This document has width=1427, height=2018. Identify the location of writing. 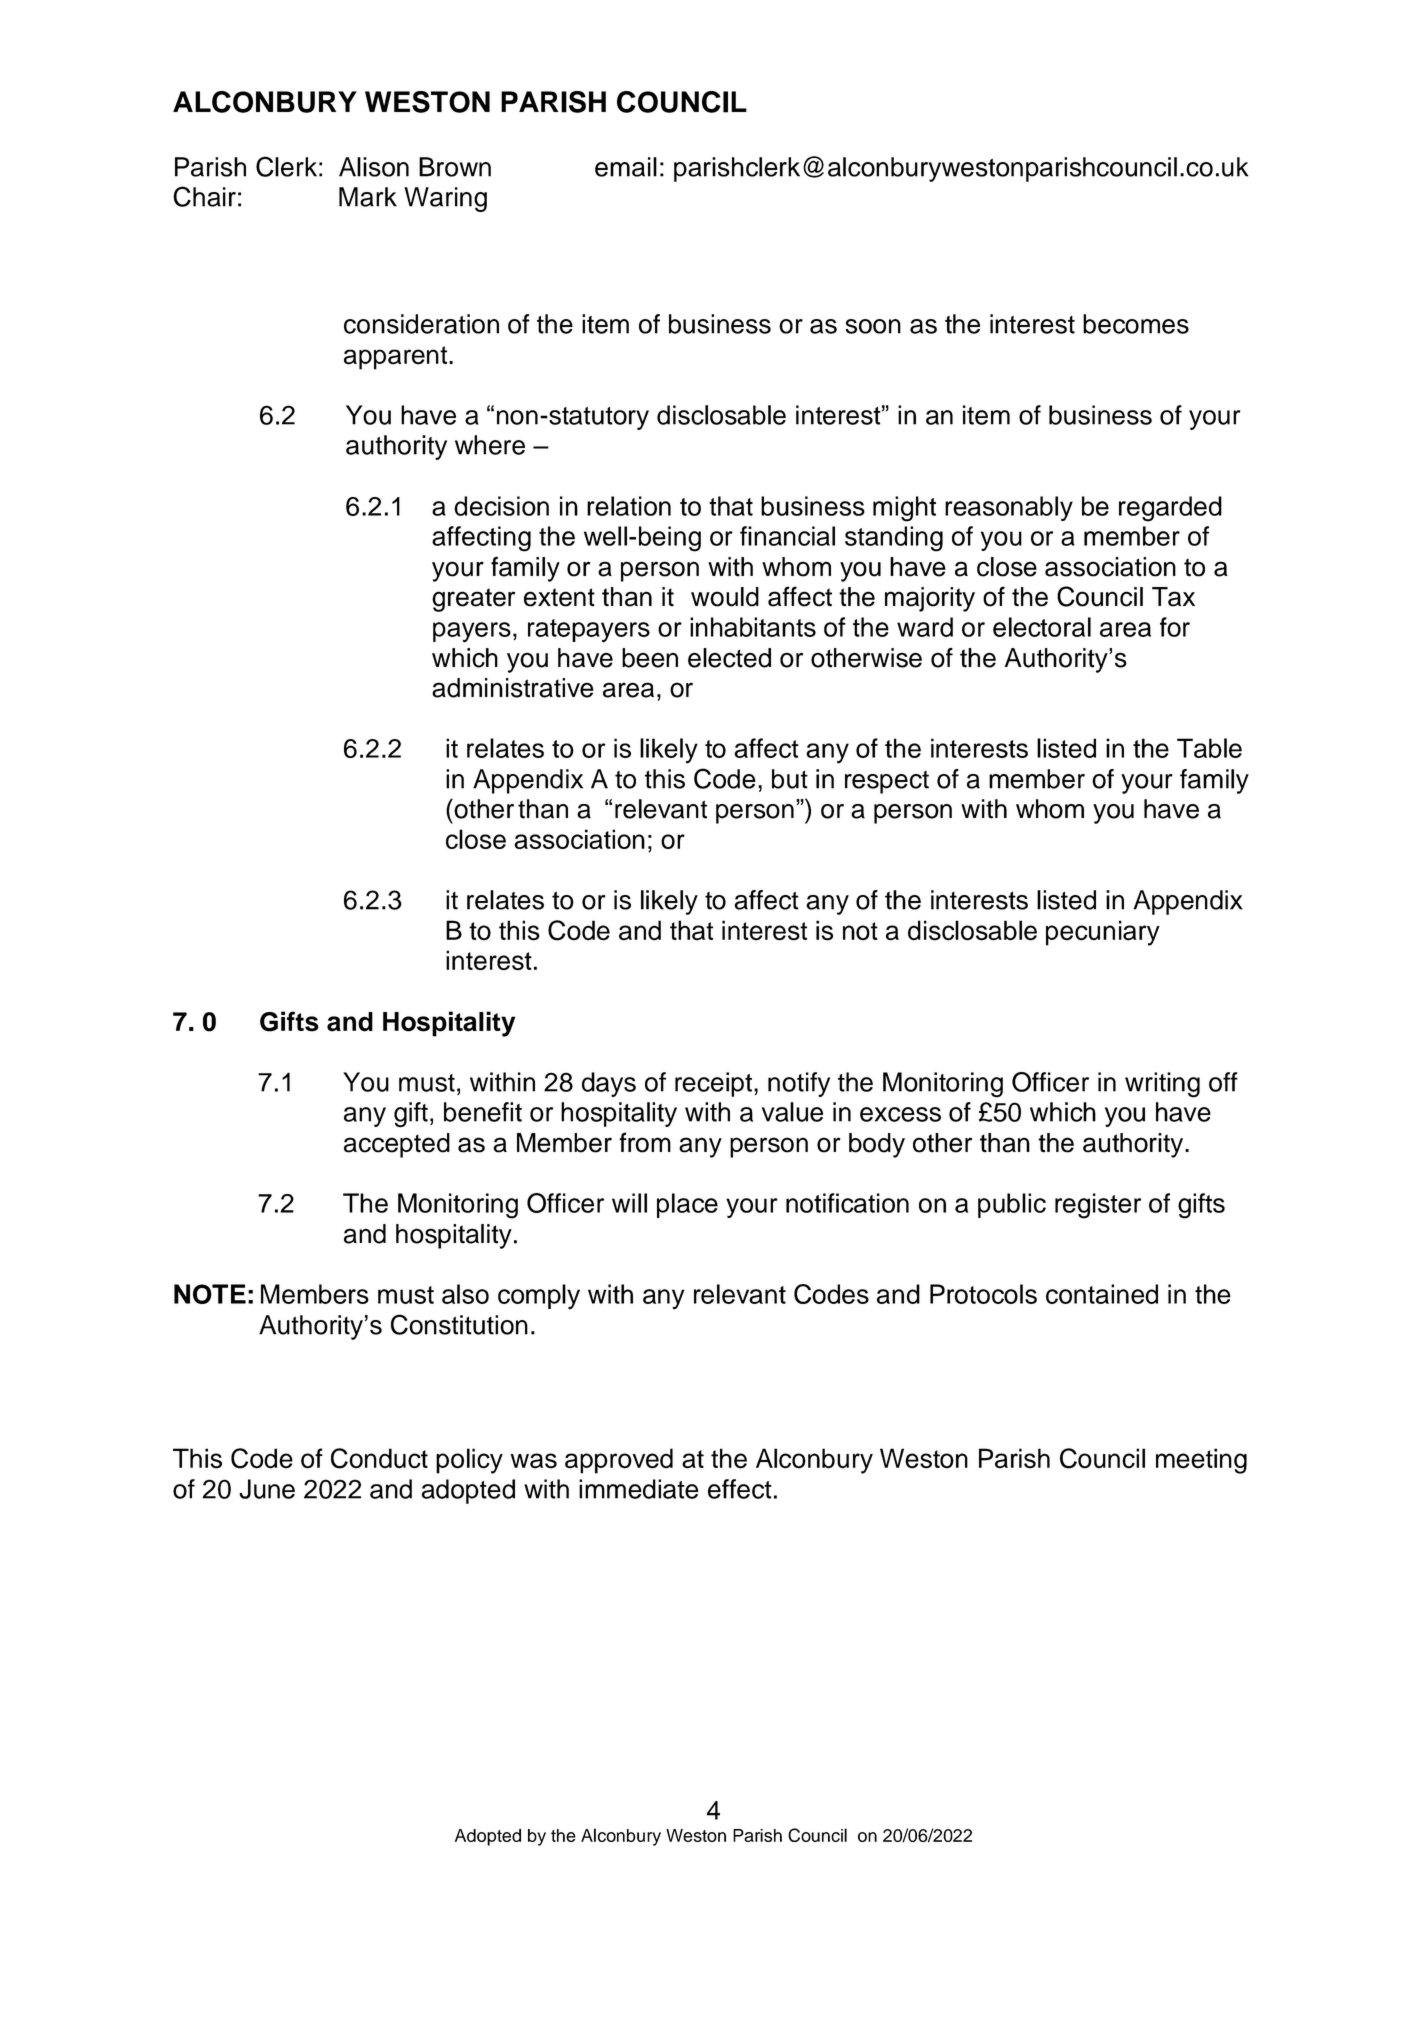
(1162, 1085).
